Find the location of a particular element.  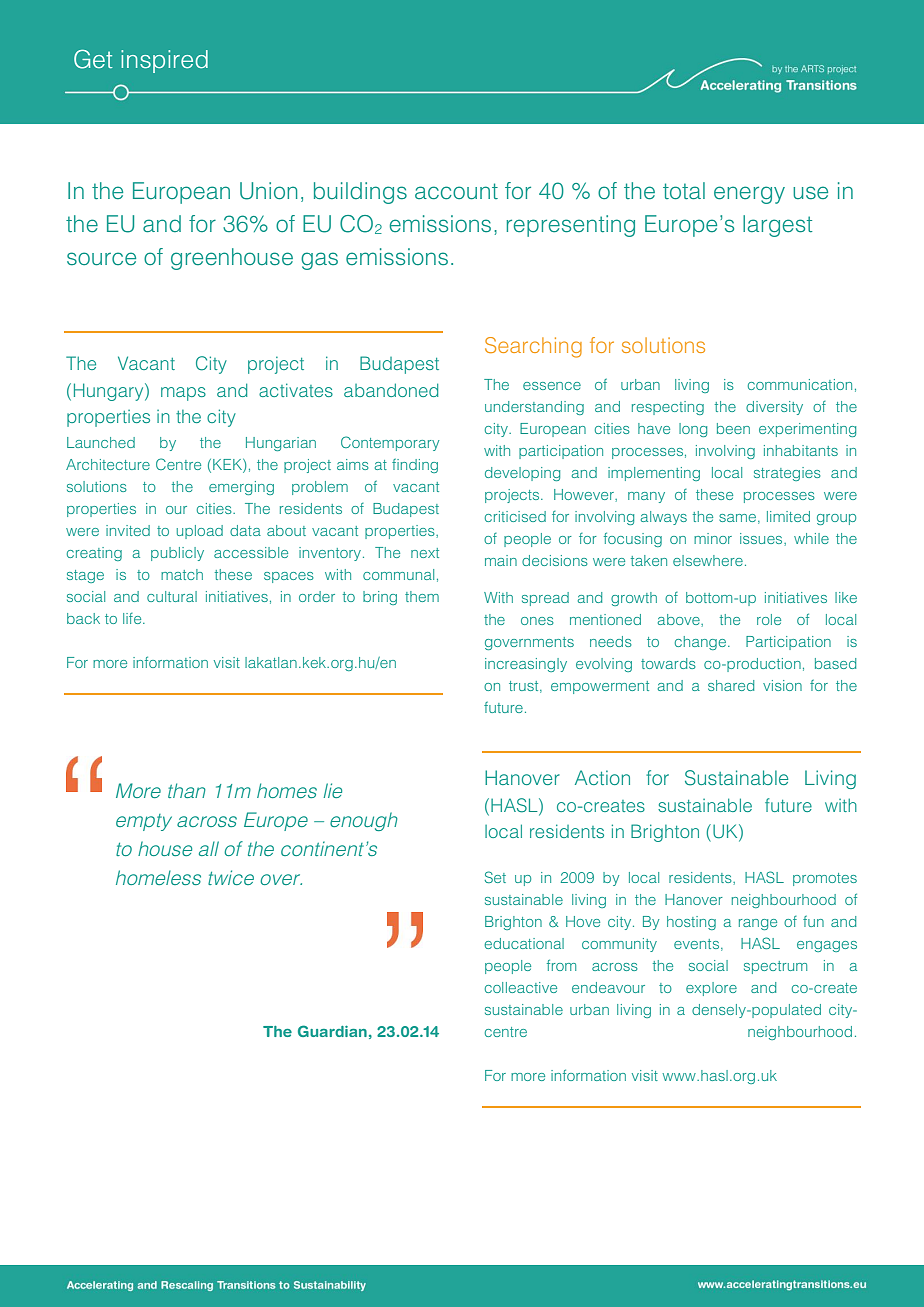

trust is located at coordinates (525, 687).
